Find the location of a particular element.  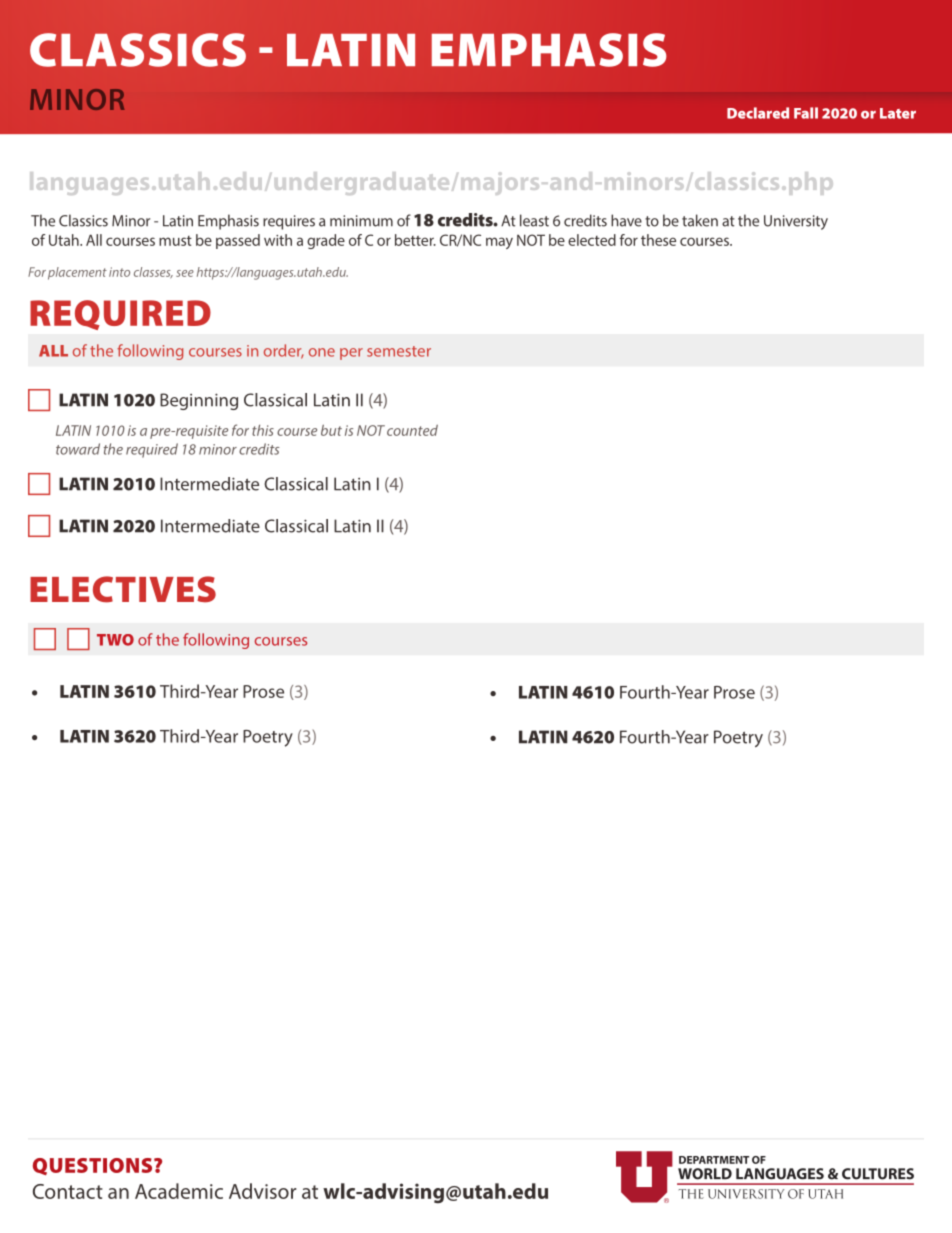

TWO is located at coordinates (115, 640).
